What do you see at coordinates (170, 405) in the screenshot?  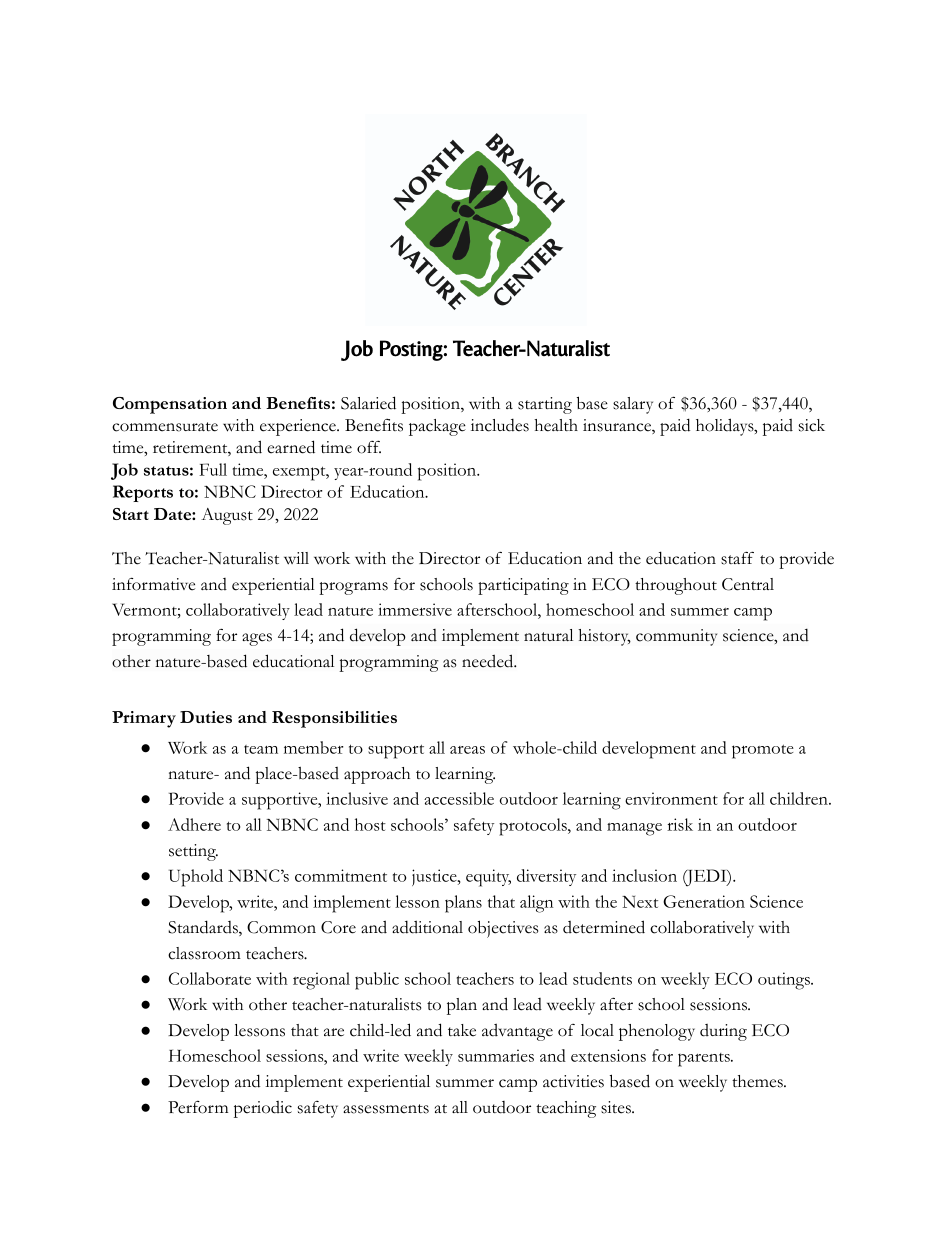 I see `Compensation` at bounding box center [170, 405].
